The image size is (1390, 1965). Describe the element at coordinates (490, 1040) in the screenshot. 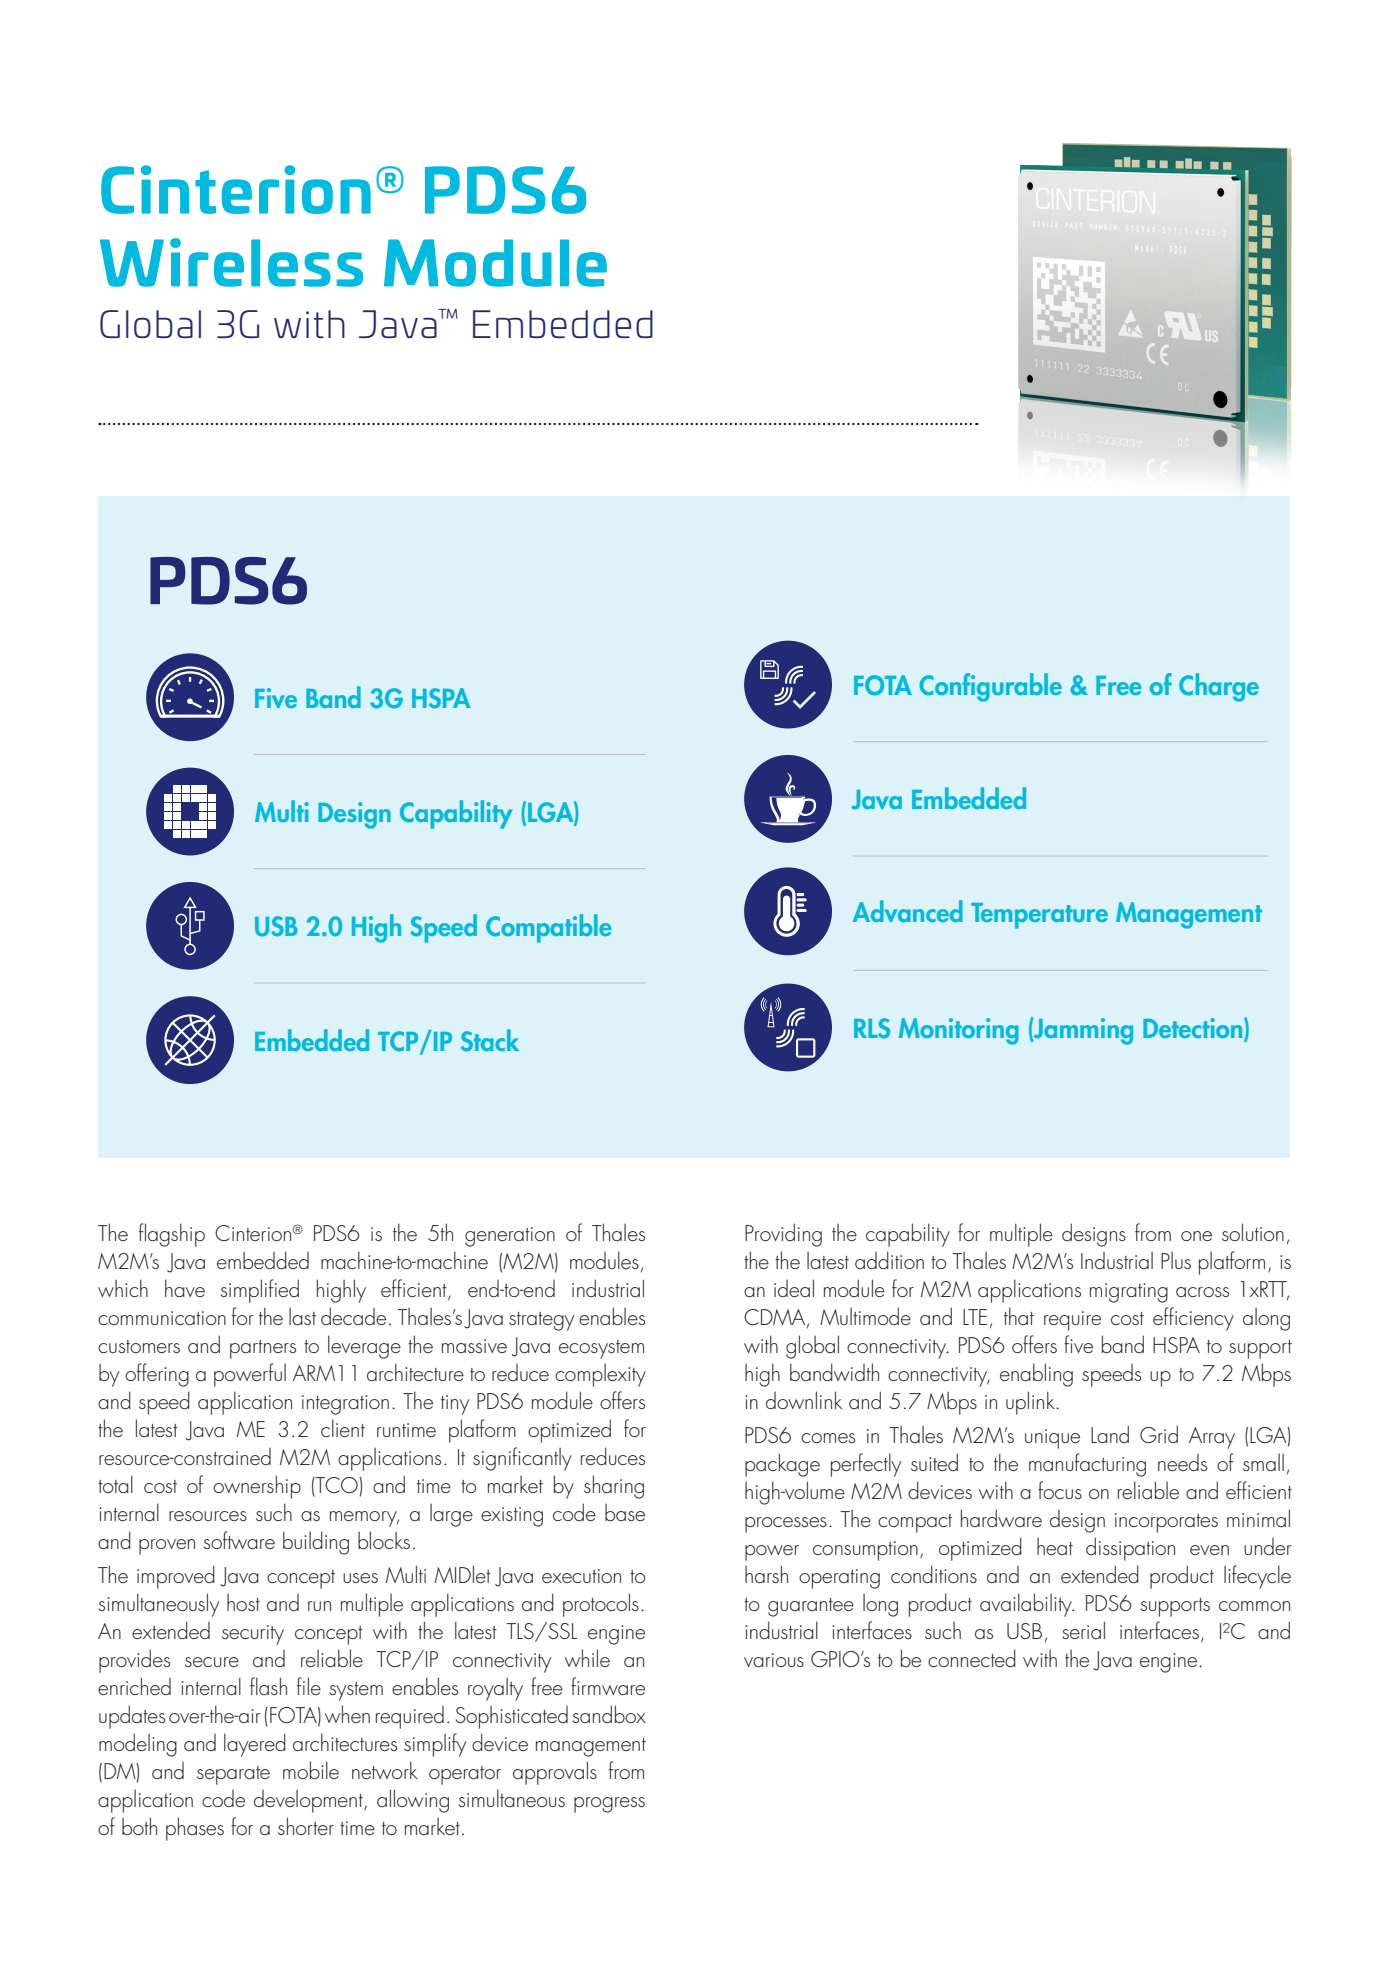

I see `Stack` at that location.
